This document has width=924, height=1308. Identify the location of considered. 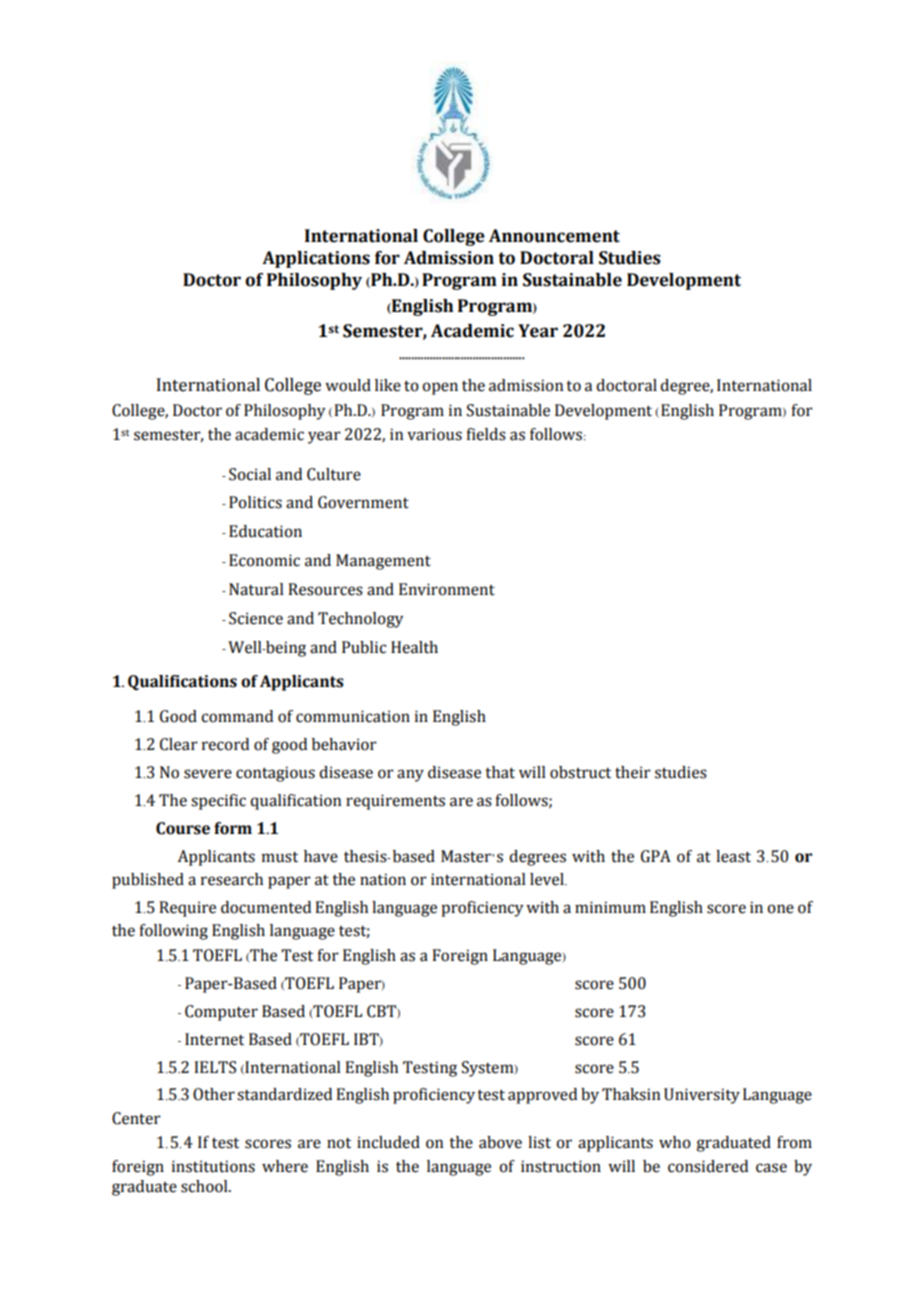
(708, 1166).
